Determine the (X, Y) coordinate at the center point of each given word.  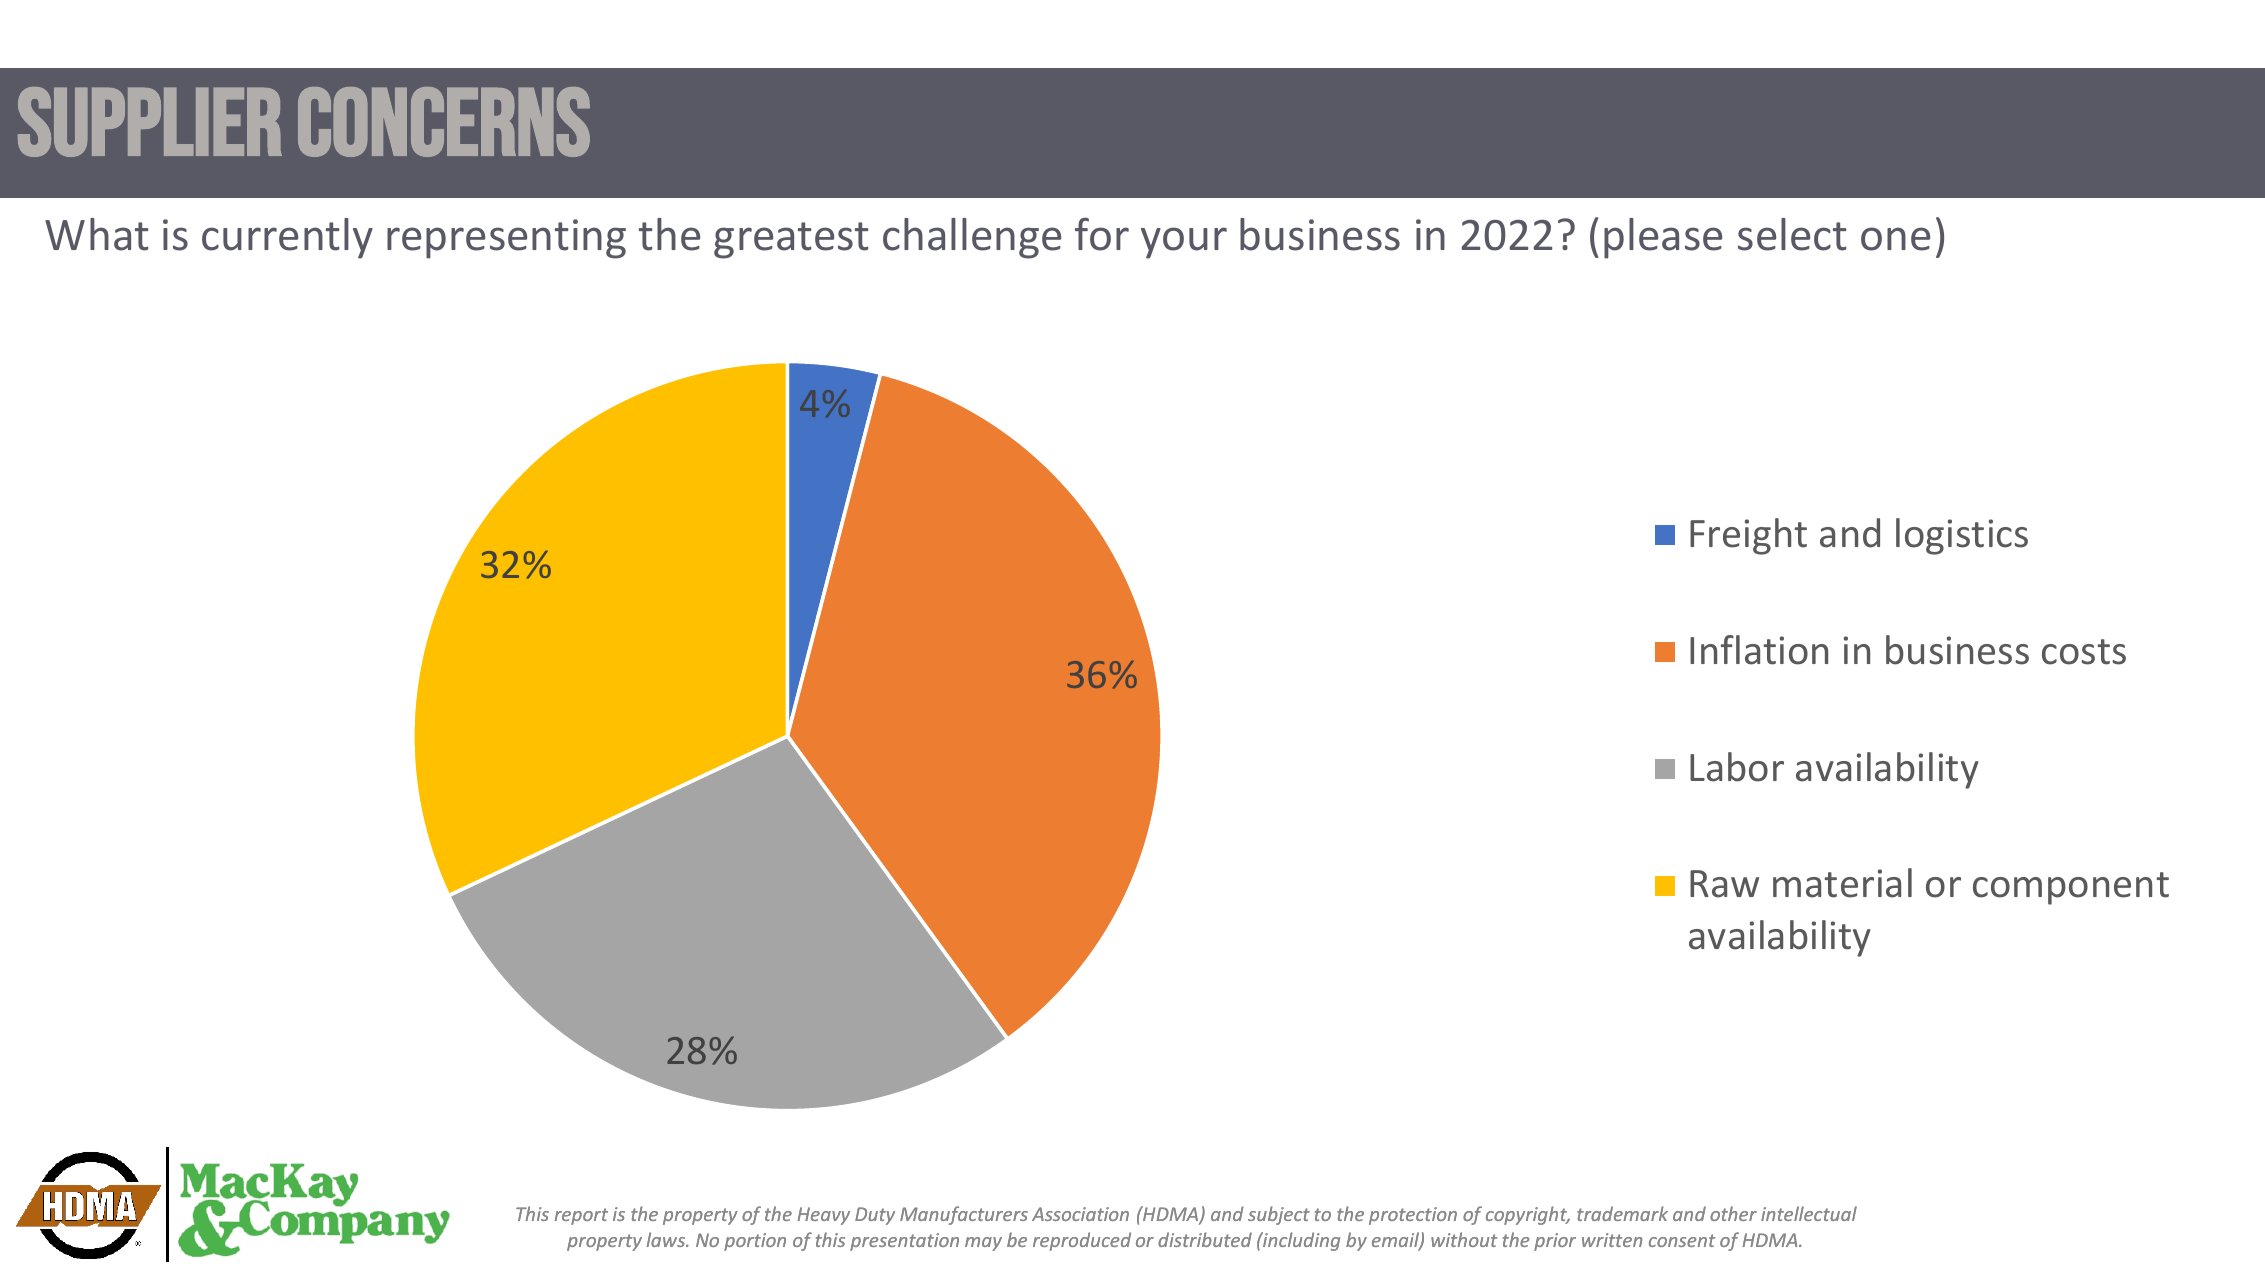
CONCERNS (444, 122)
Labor (1737, 767)
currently (287, 238)
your (1184, 243)
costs (2084, 652)
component (2071, 888)
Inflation (1759, 650)
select (1792, 234)
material (1842, 883)
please (1663, 238)
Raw (1724, 884)
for (1102, 234)
